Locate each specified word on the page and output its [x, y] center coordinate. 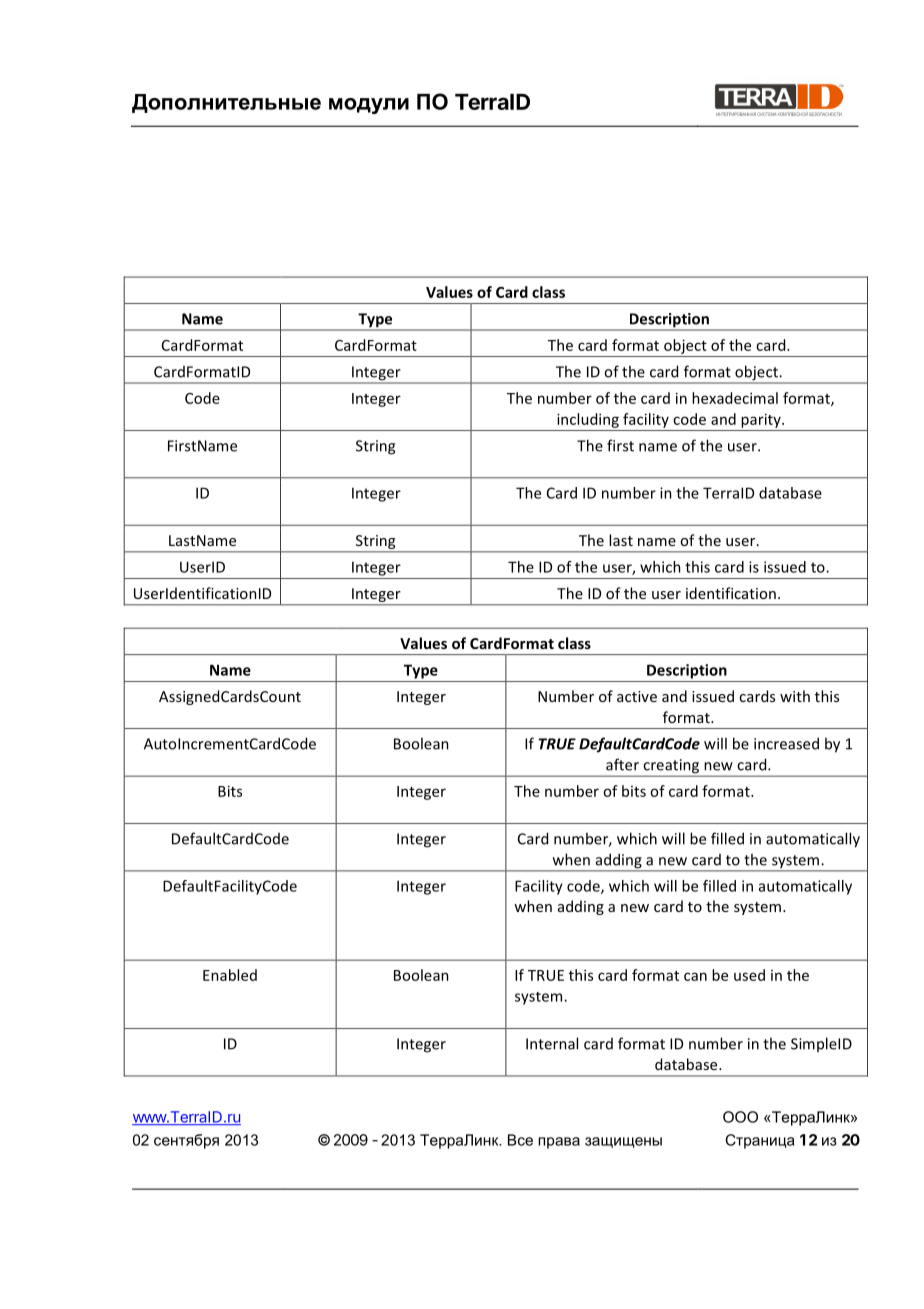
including [588, 420]
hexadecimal [735, 398]
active [637, 696]
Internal [552, 1043]
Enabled [230, 975]
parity [762, 420]
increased [786, 743]
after [622, 764]
